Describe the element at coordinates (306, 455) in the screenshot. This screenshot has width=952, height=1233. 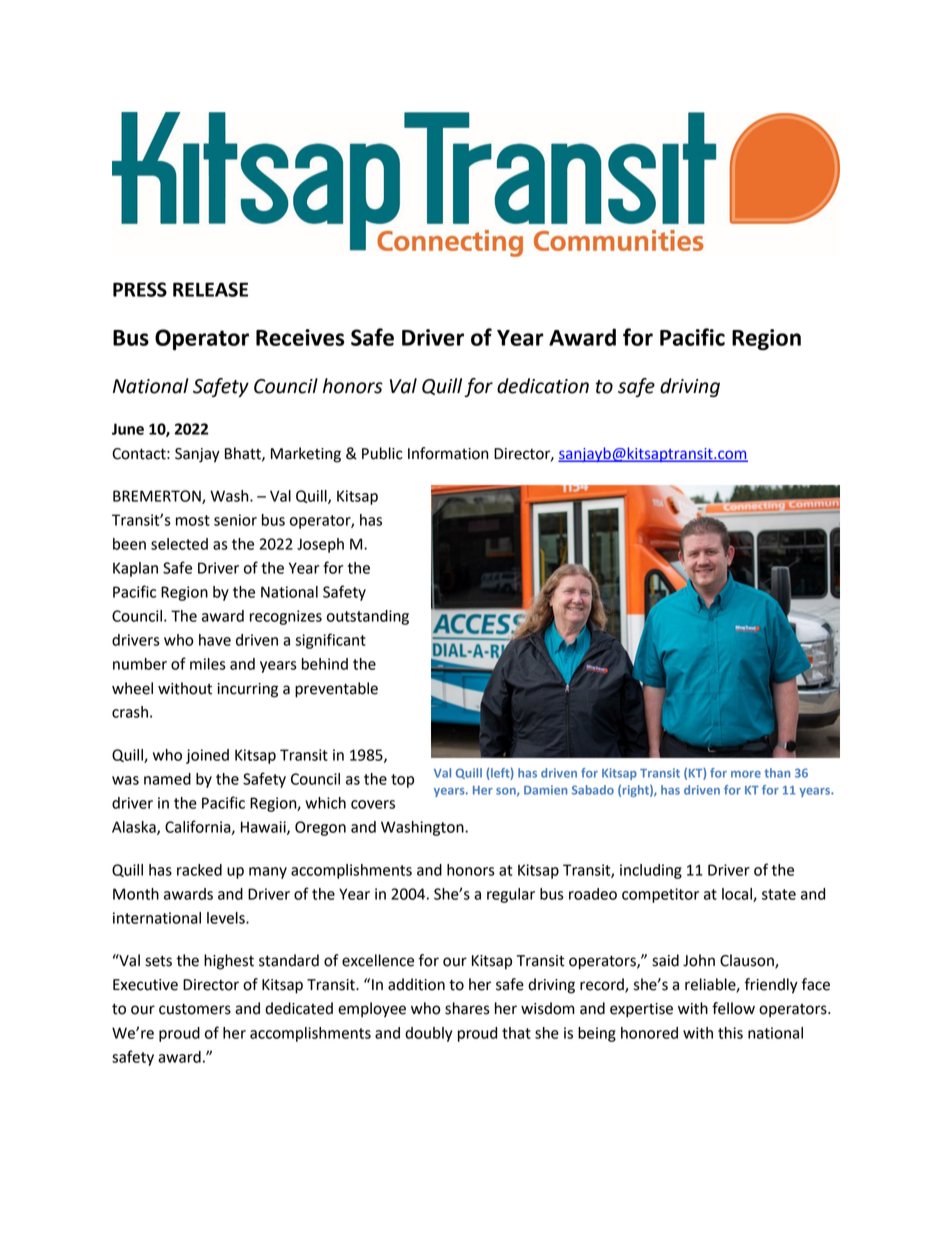
I see `Marketing` at that location.
